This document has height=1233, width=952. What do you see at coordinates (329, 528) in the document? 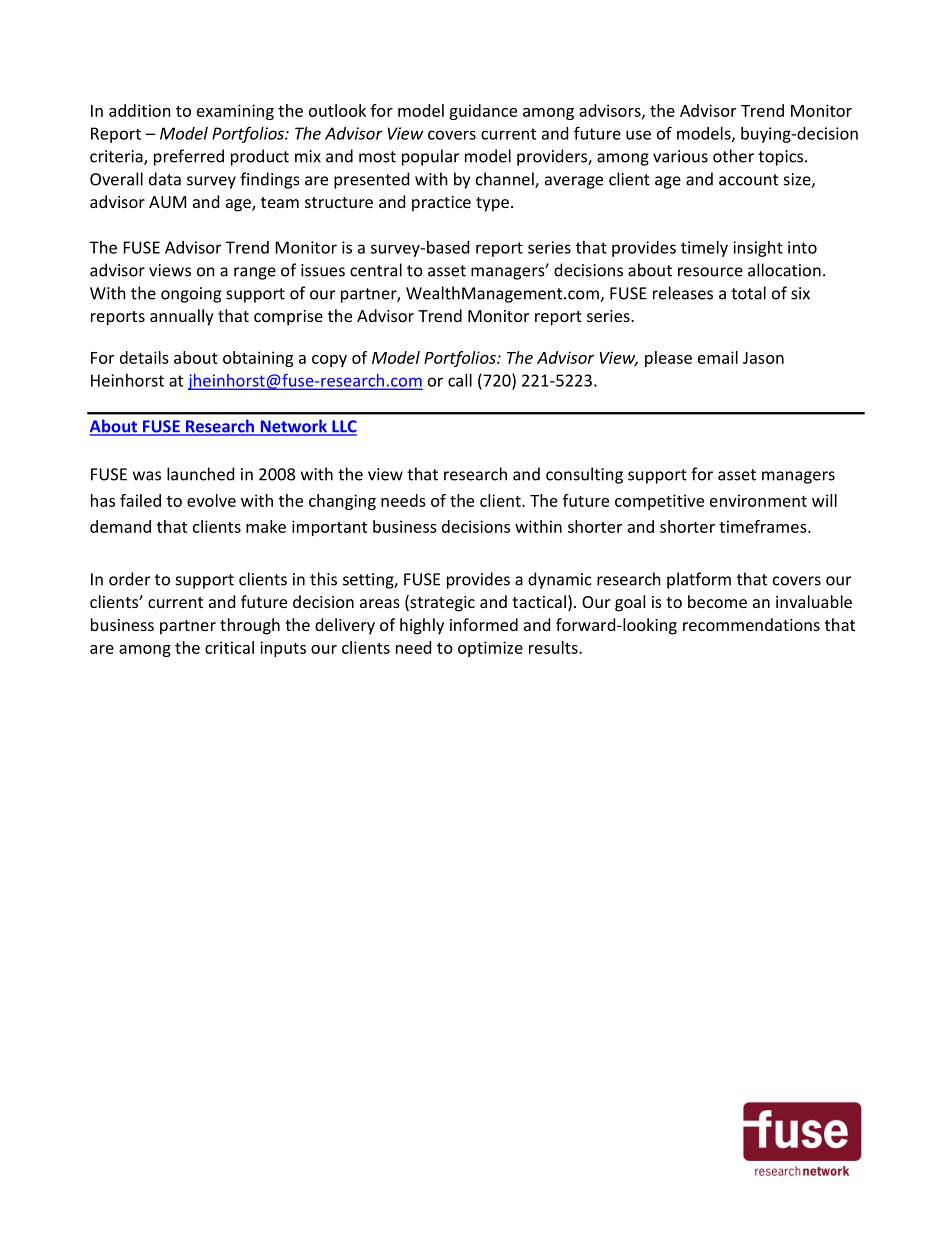
I see `important` at bounding box center [329, 528].
